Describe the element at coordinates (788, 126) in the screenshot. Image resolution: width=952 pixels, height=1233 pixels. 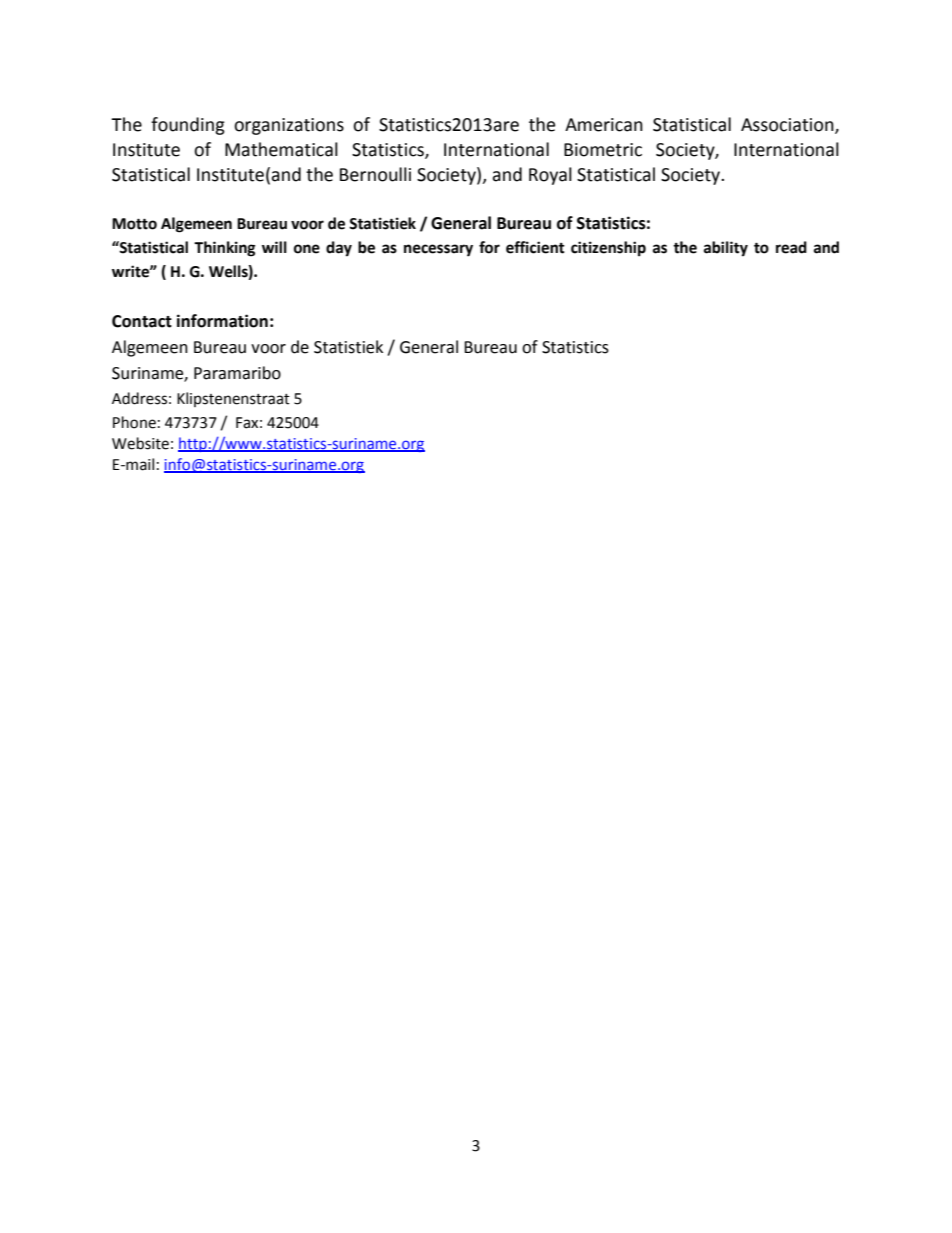
I see `Association` at that location.
